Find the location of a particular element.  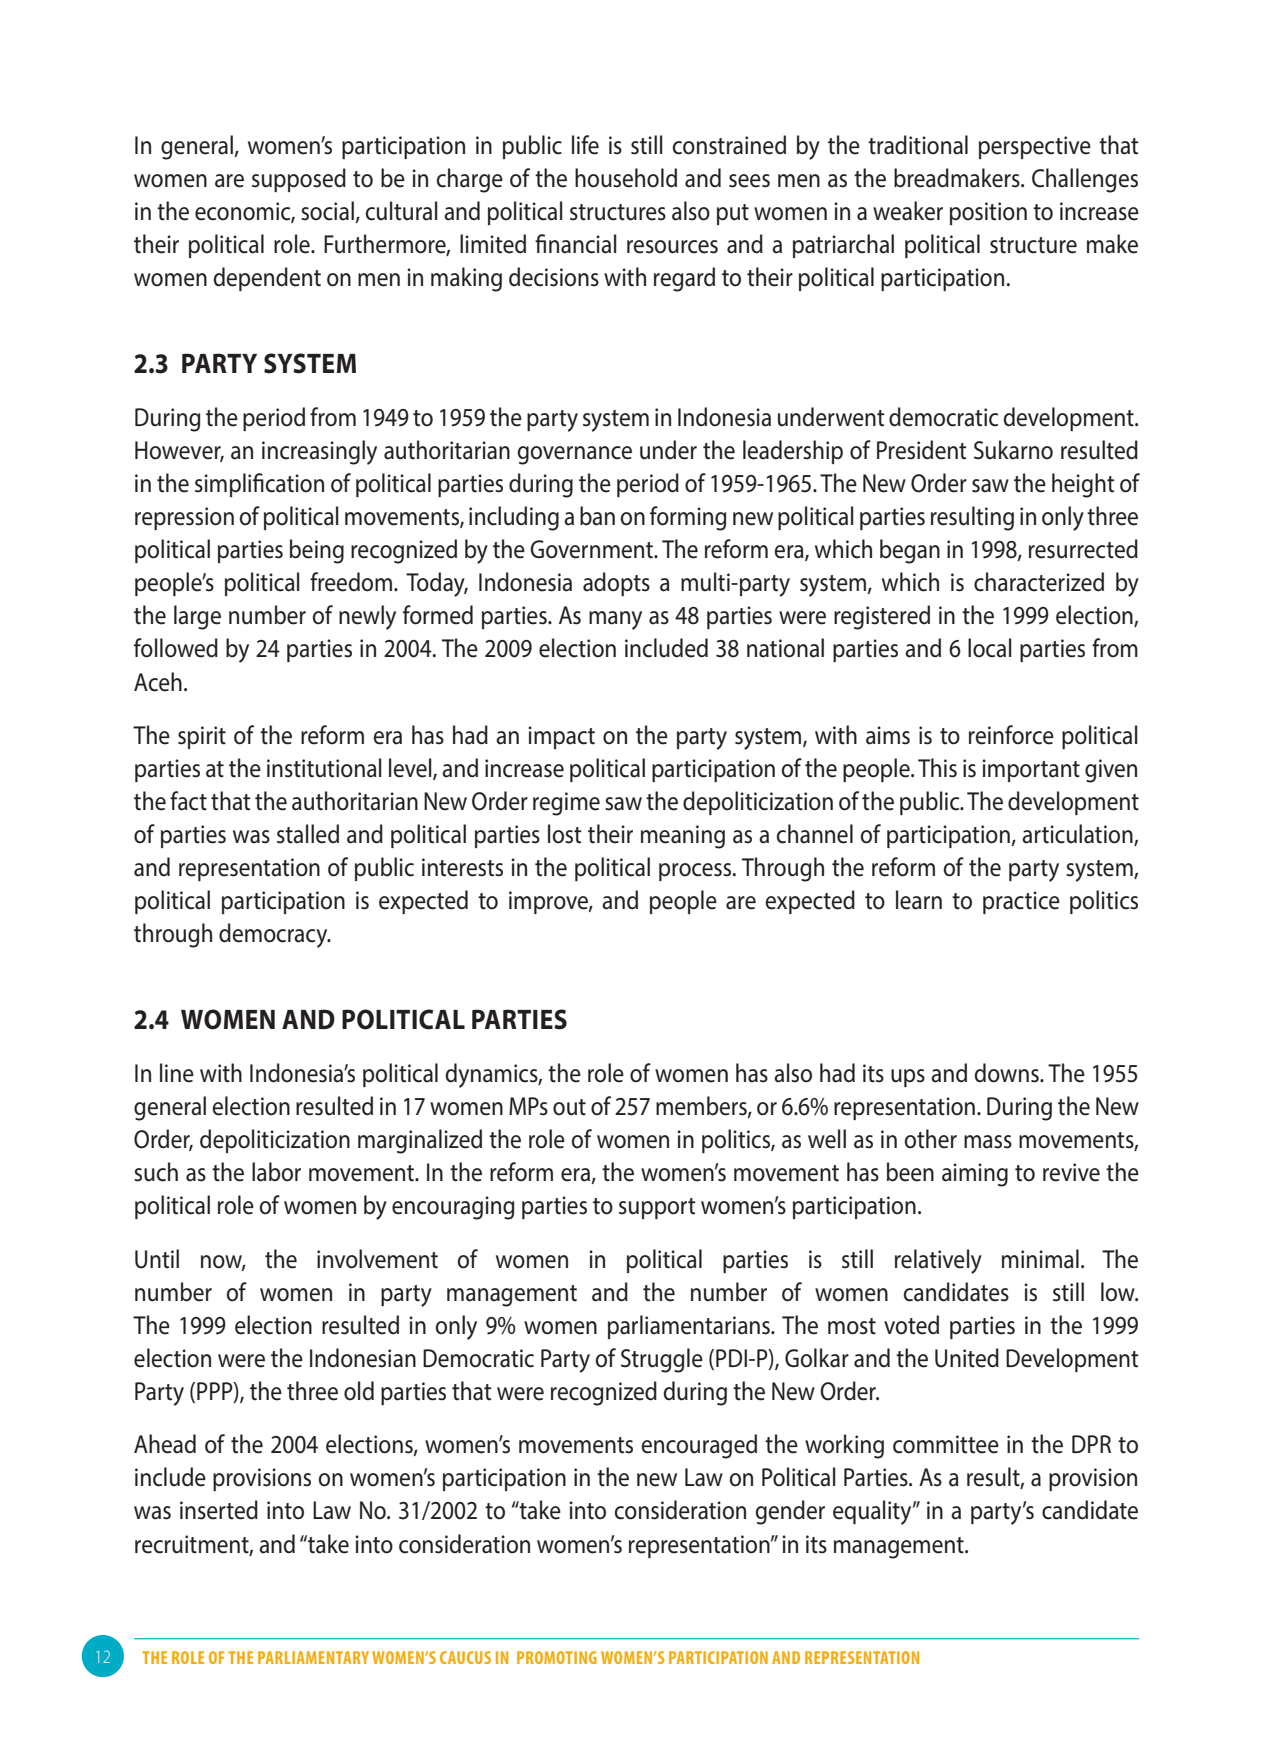

committee is located at coordinates (946, 1444).
